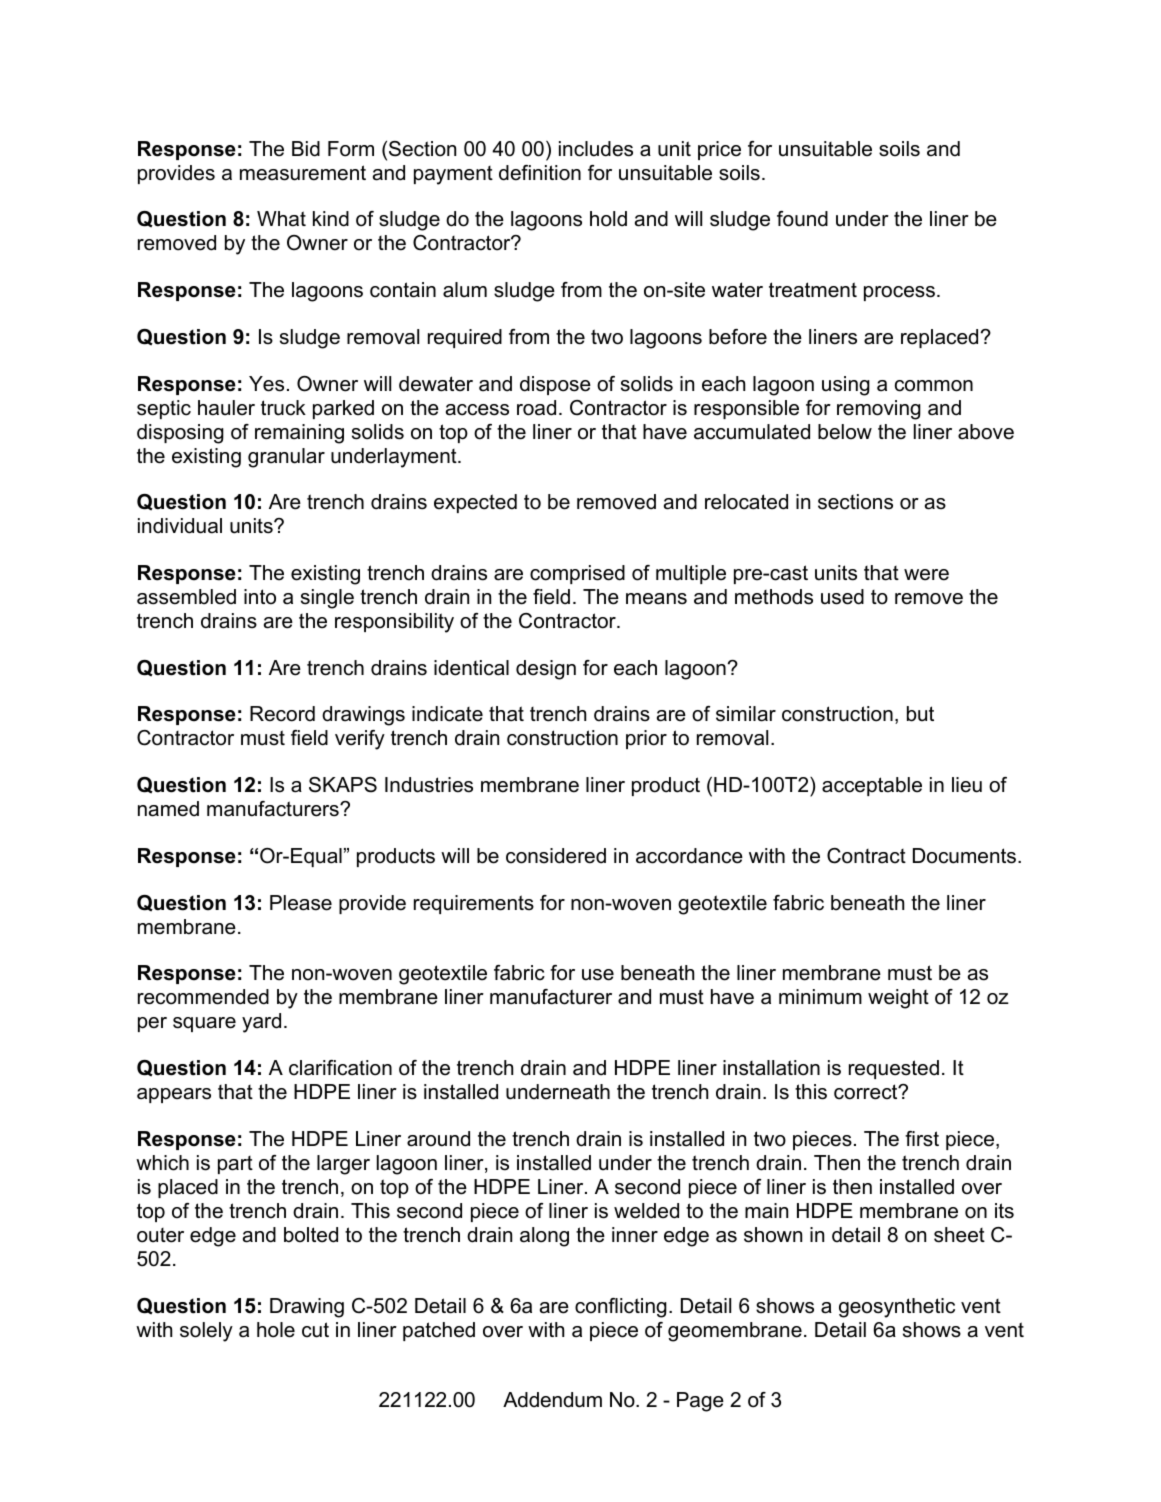  Describe the element at coordinates (646, 739) in the document. I see `prior` at that location.
